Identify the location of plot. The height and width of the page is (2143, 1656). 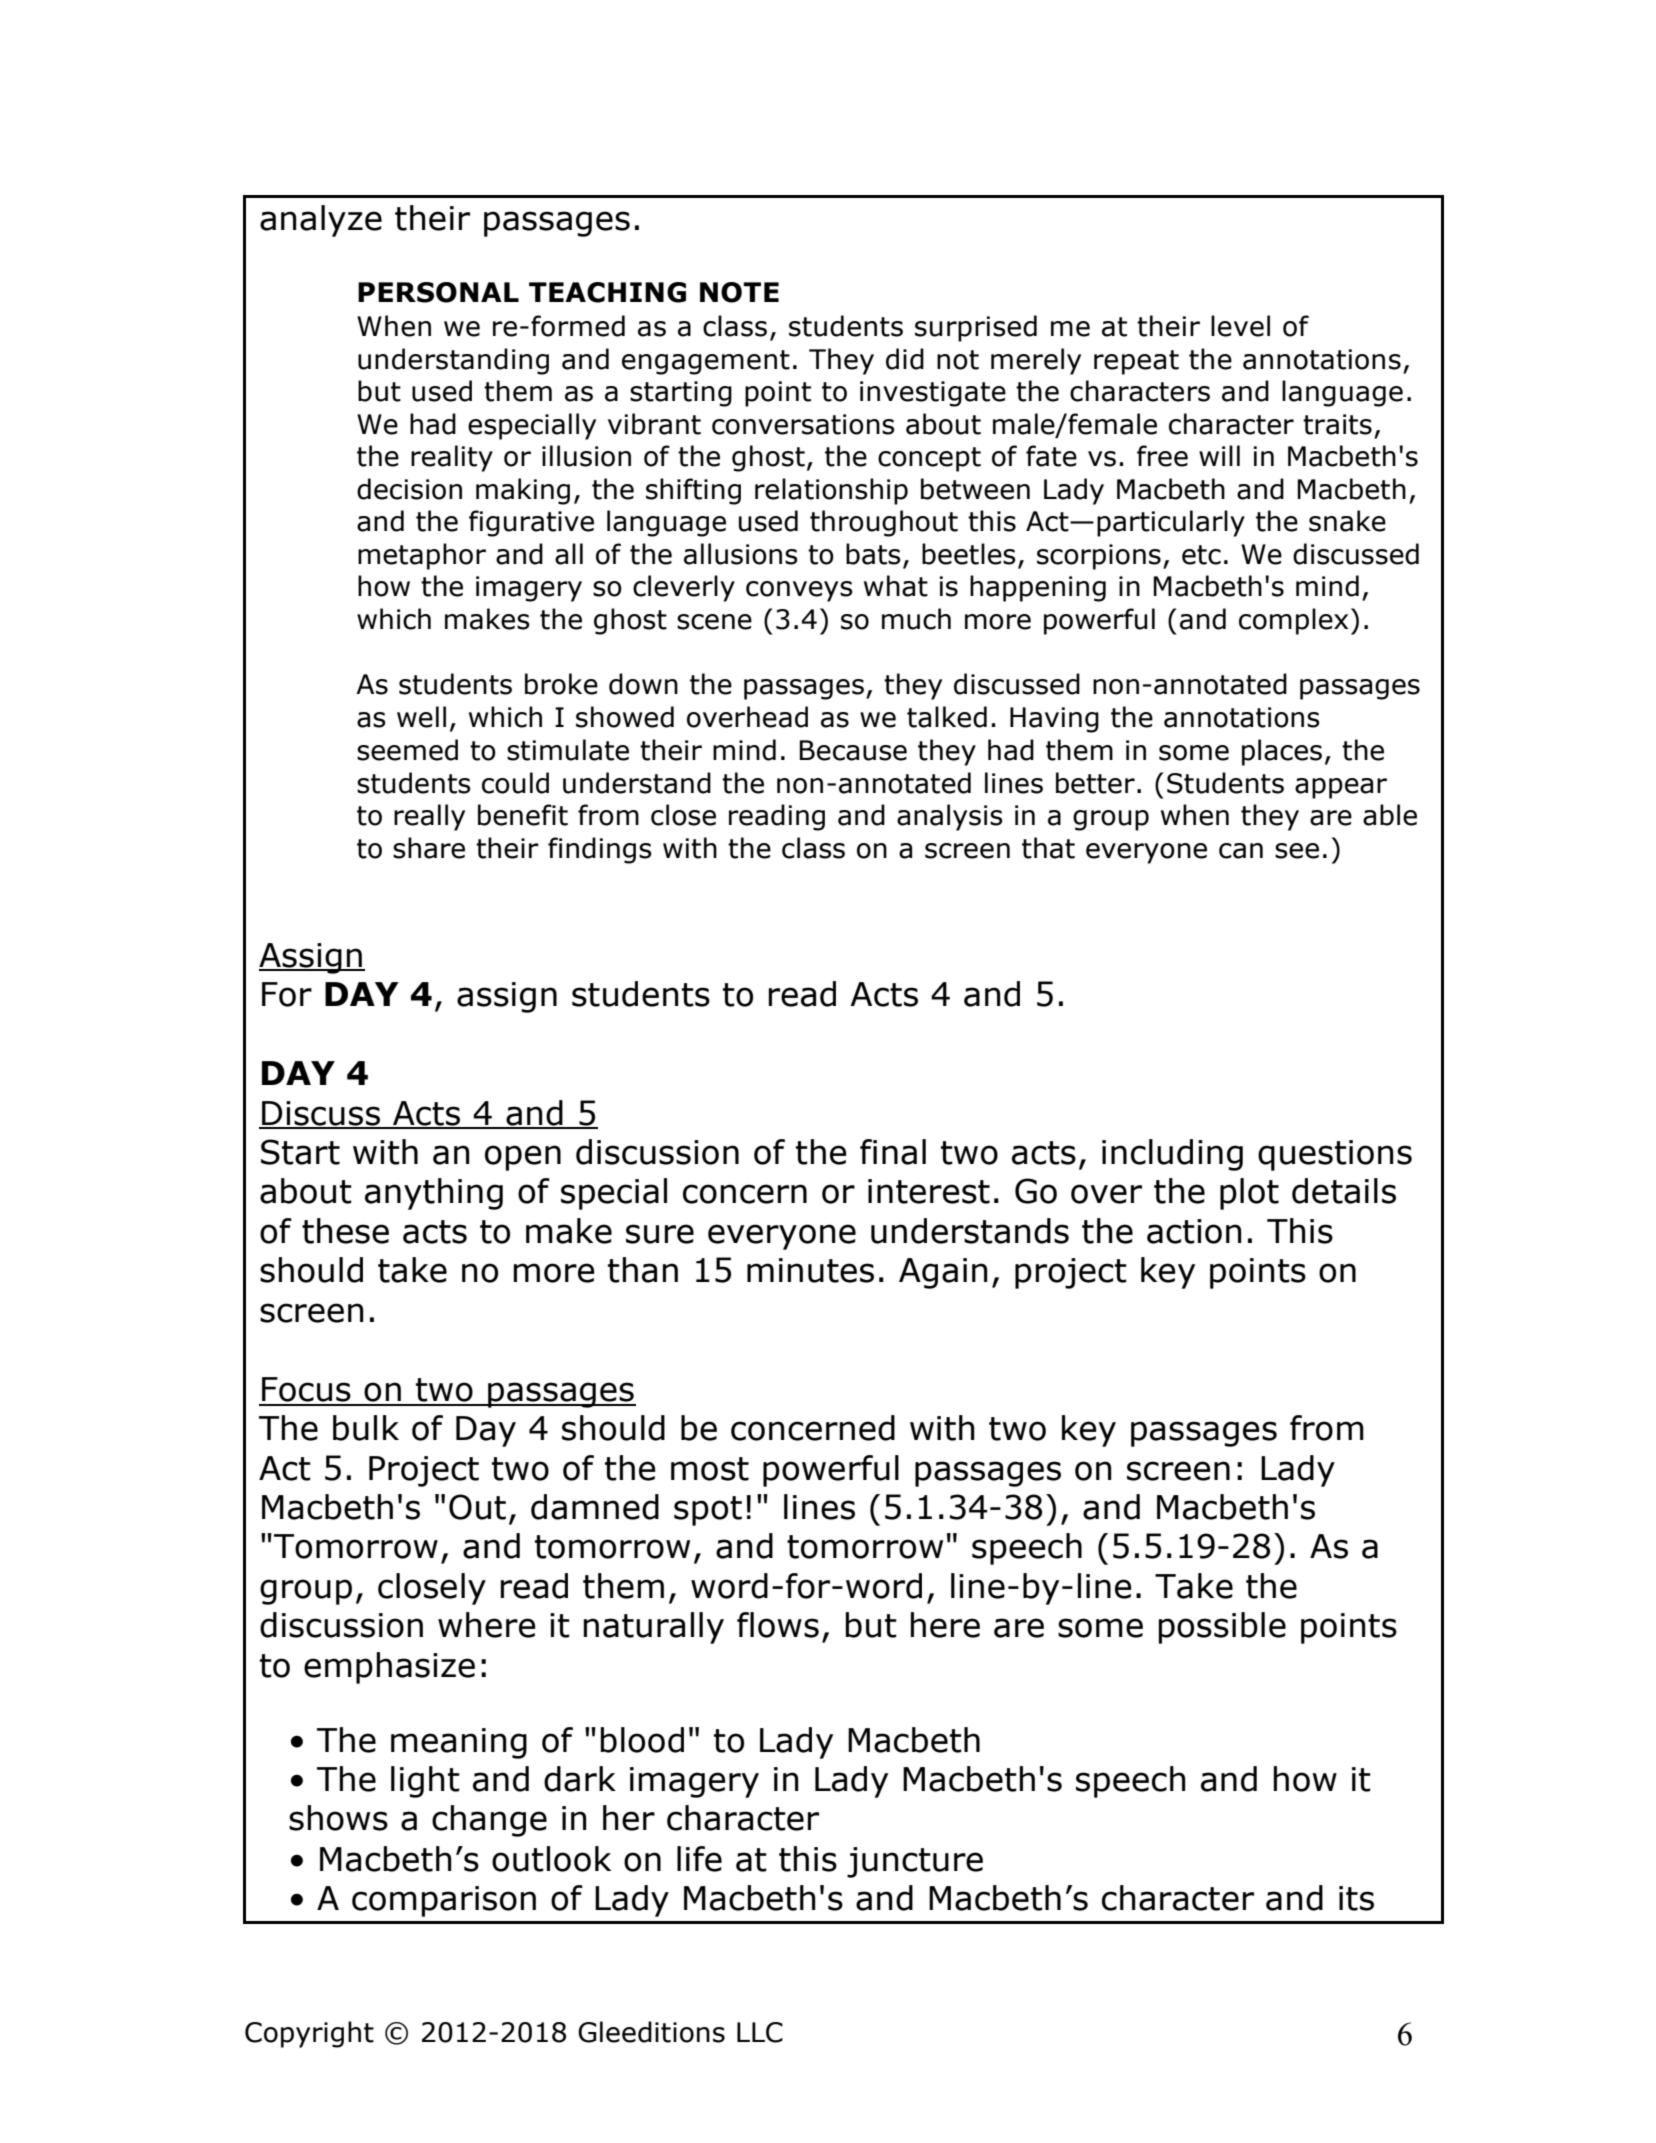
(1249, 1194).
